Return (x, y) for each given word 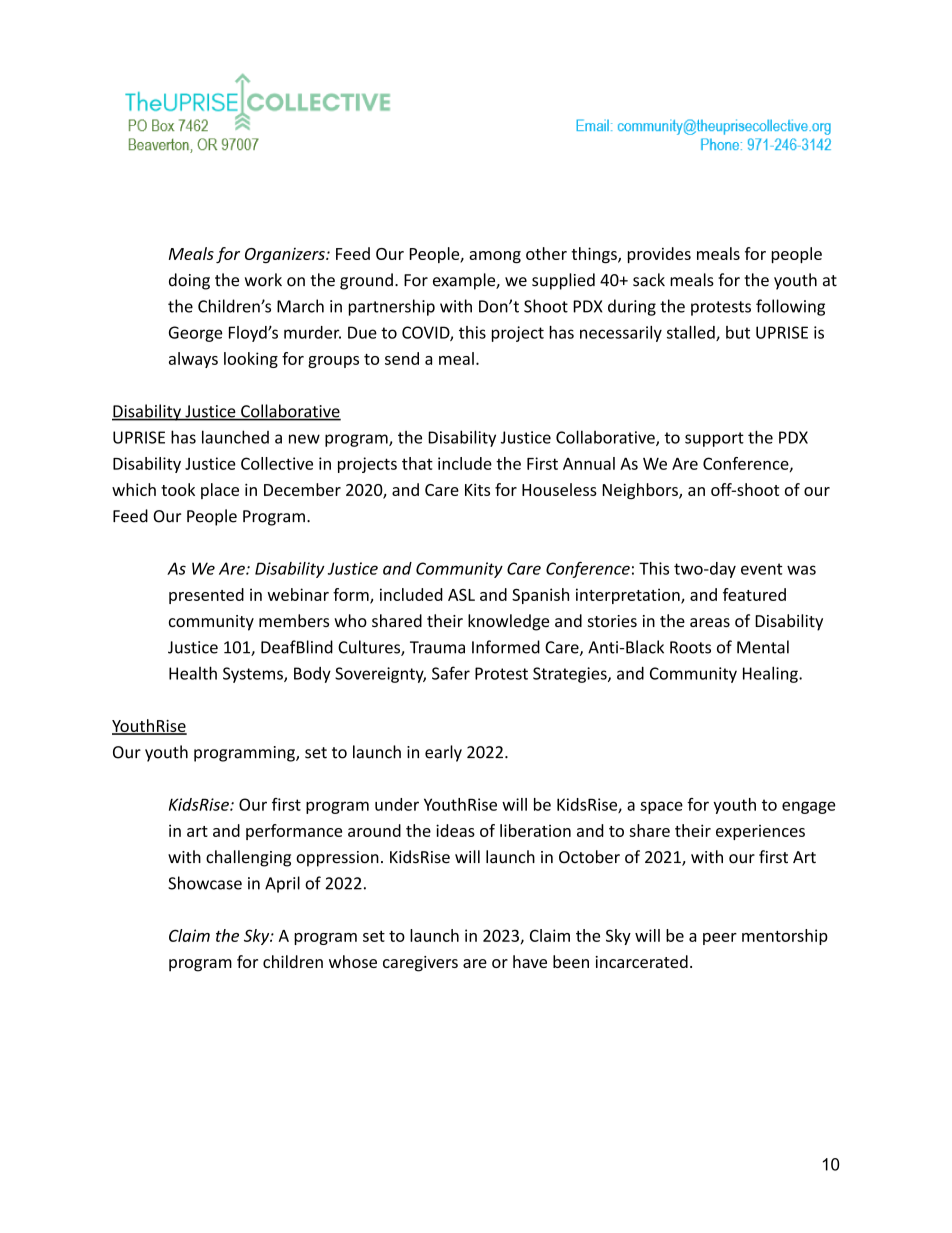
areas (710, 622)
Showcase (205, 883)
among (495, 257)
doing (189, 281)
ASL (461, 595)
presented (206, 596)
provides (659, 255)
